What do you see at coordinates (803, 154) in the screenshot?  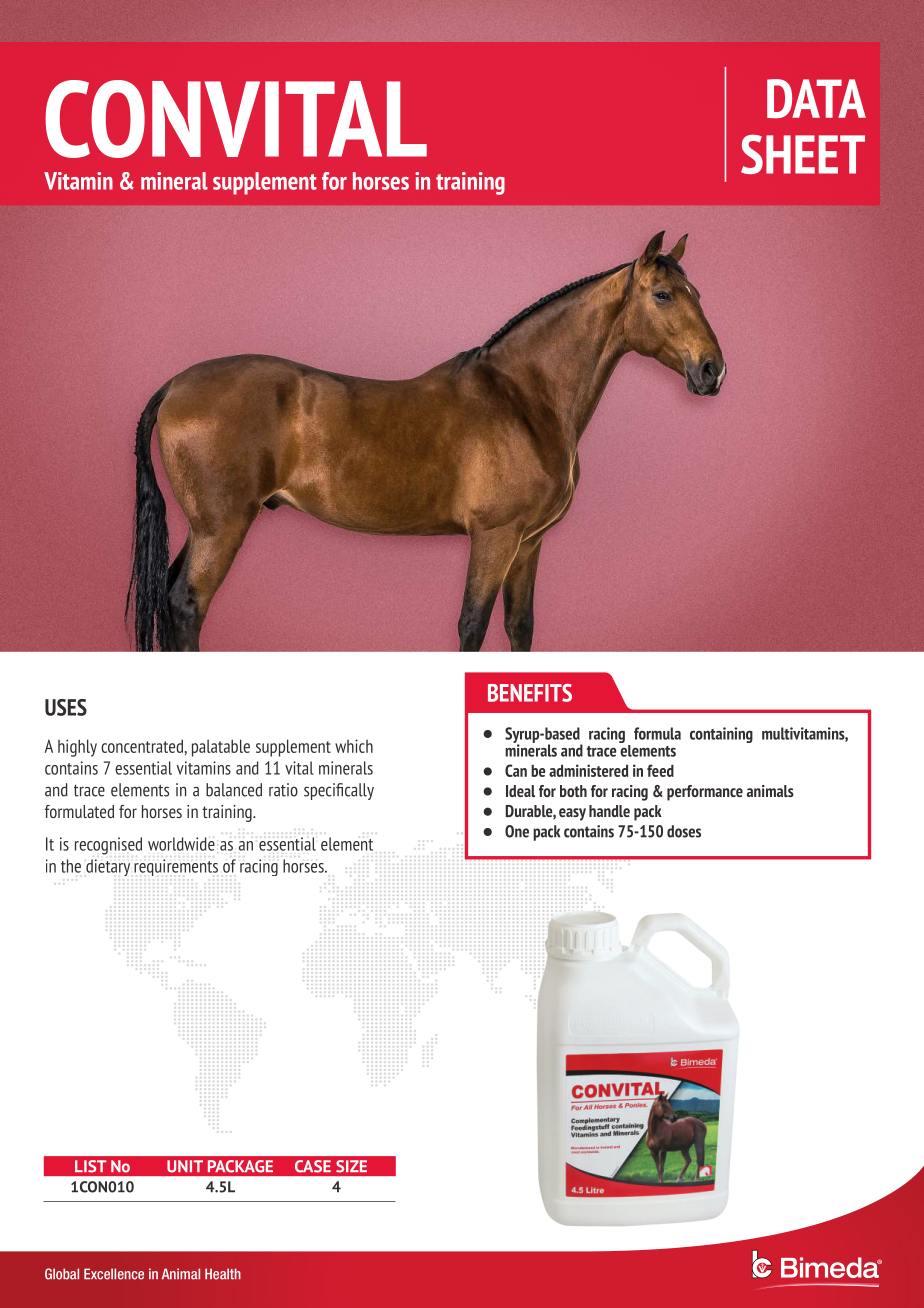 I see `SHEET` at bounding box center [803, 154].
